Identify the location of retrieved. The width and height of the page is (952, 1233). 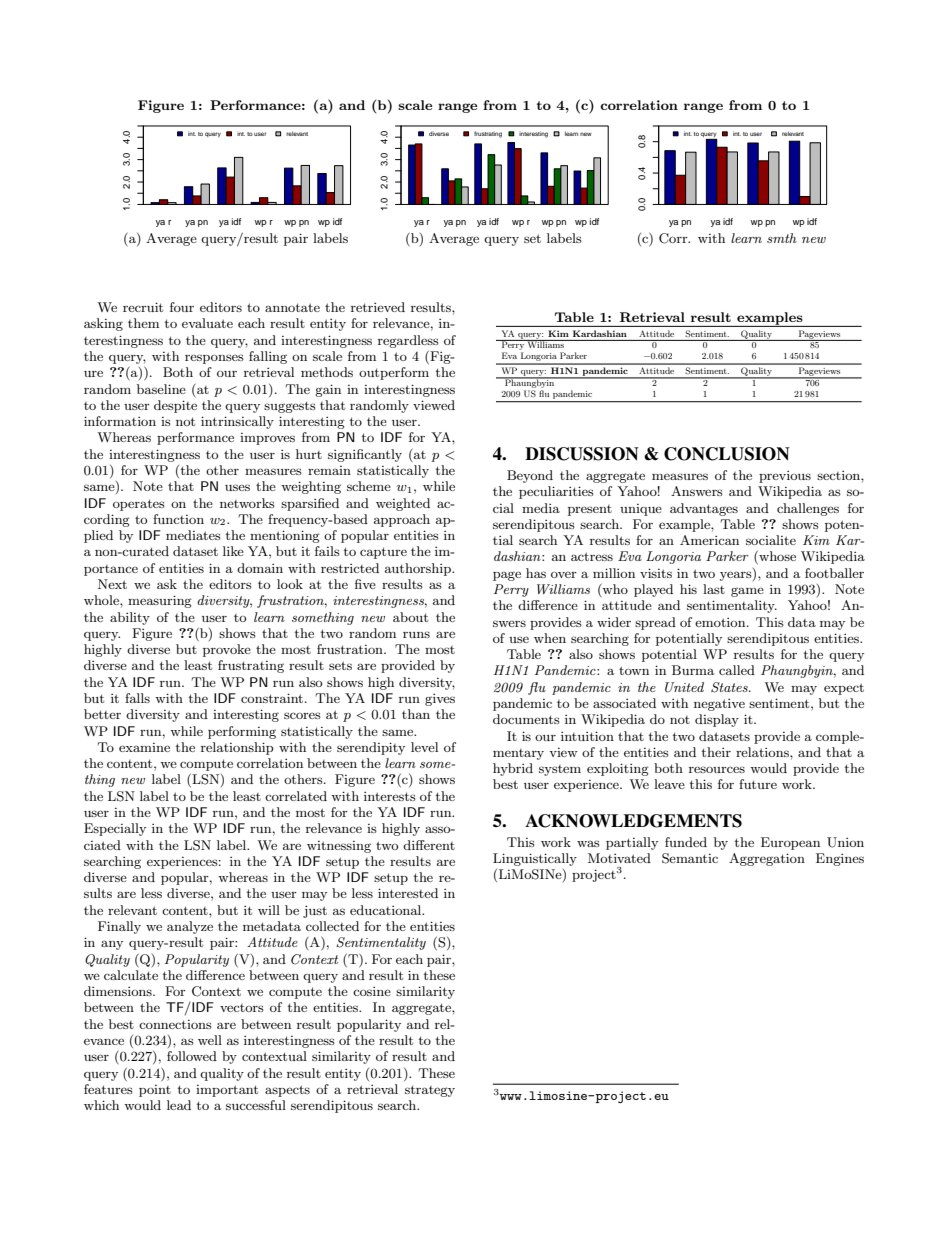
(378, 307).
